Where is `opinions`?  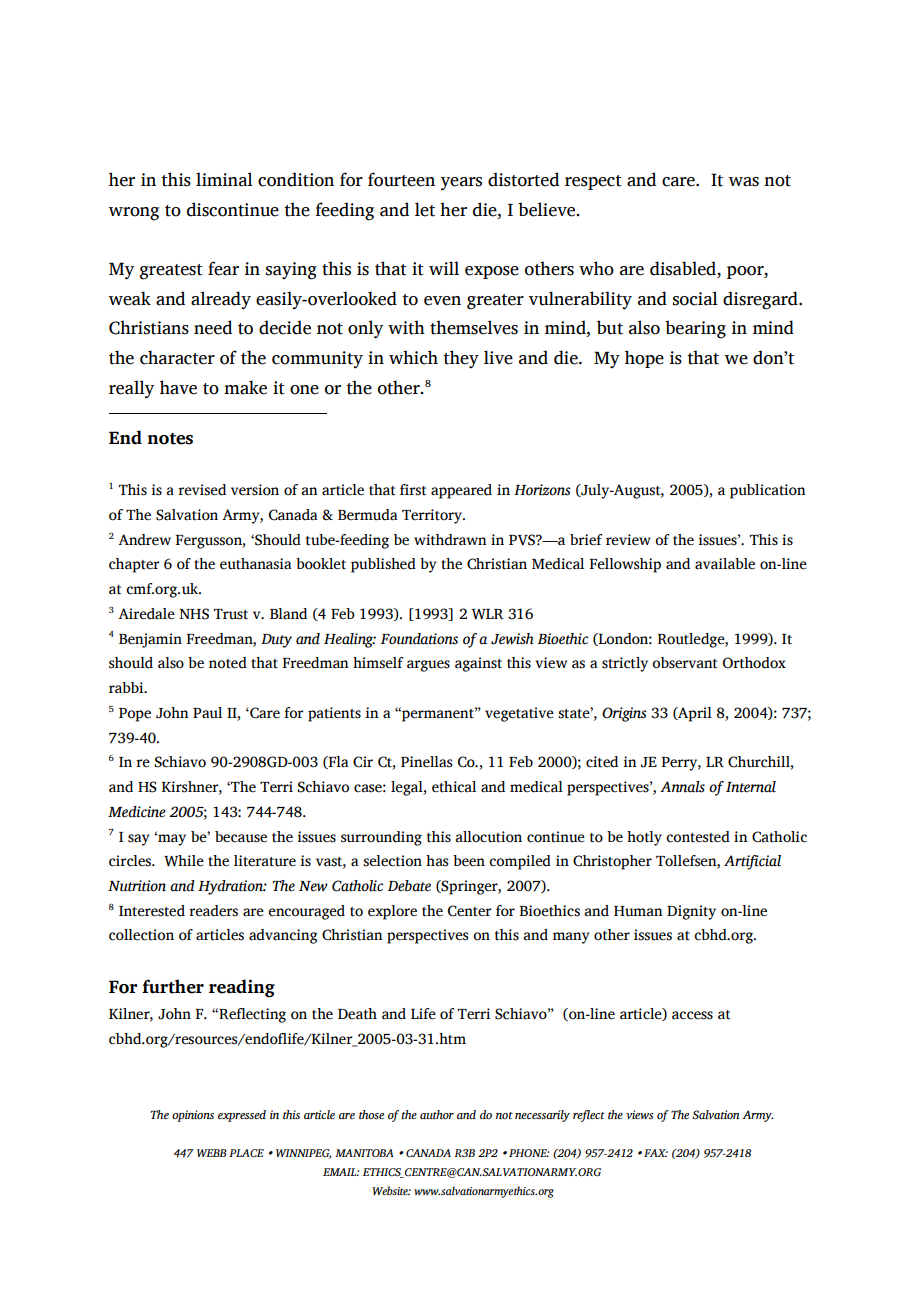 opinions is located at coordinates (193, 1116).
